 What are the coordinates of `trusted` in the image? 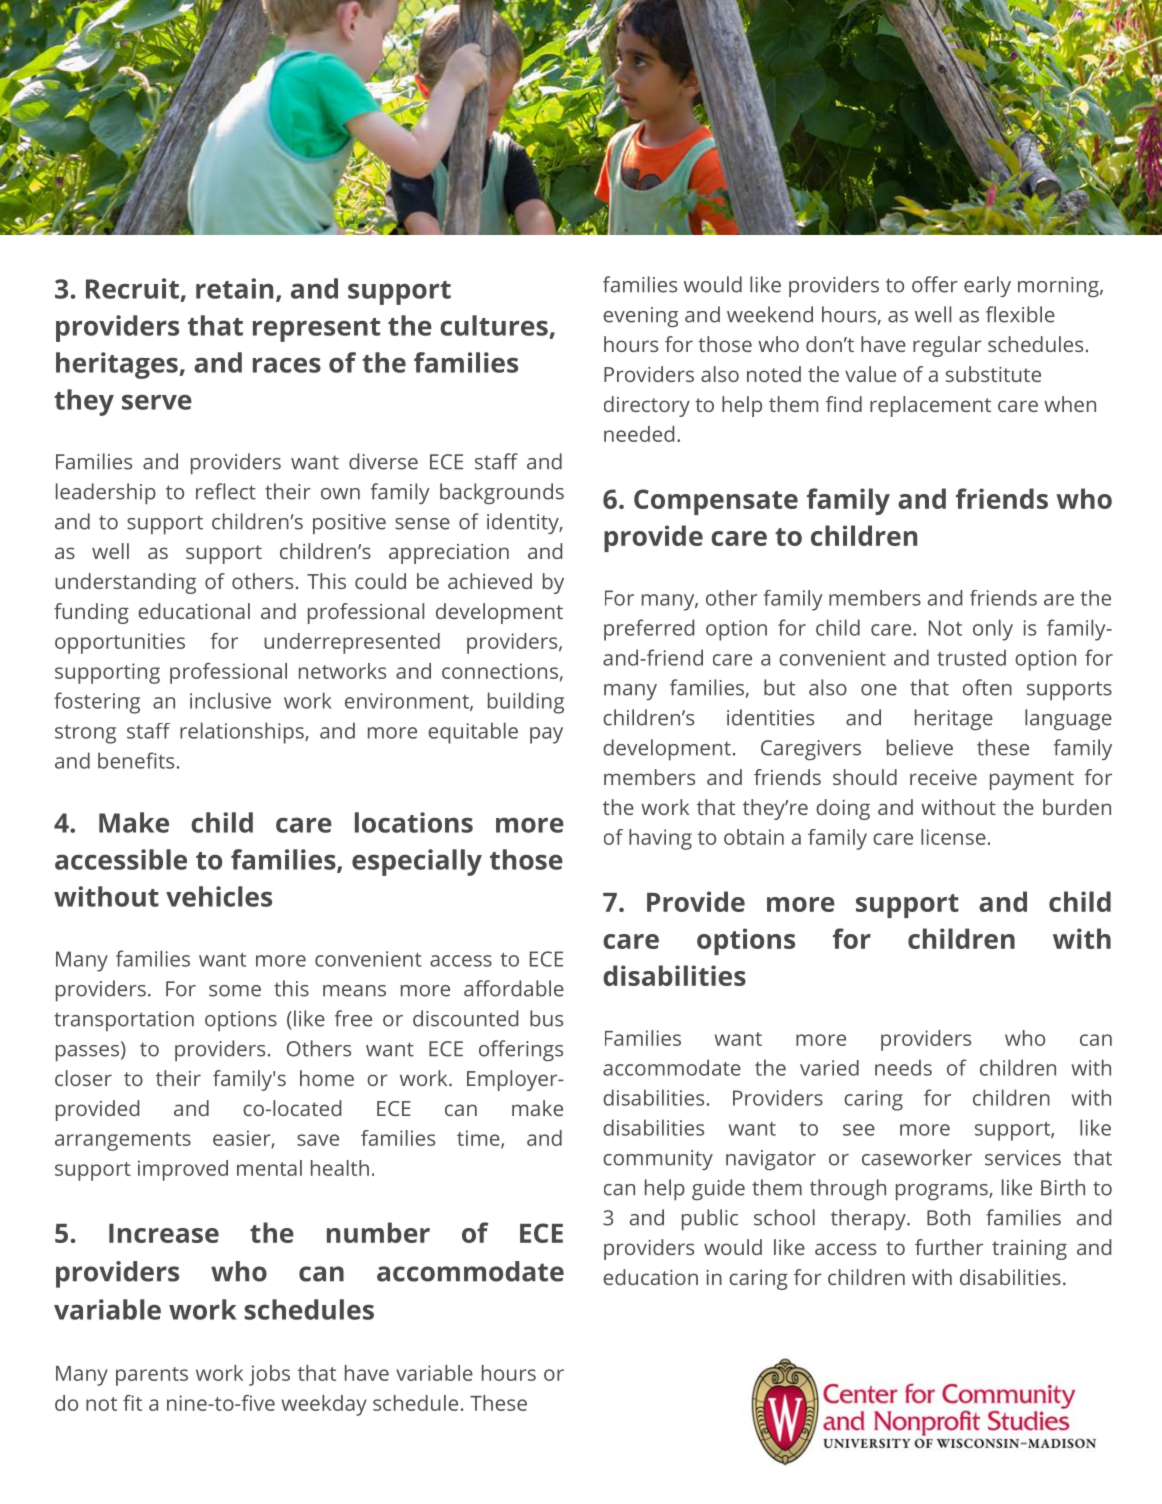 It's located at (971, 657).
